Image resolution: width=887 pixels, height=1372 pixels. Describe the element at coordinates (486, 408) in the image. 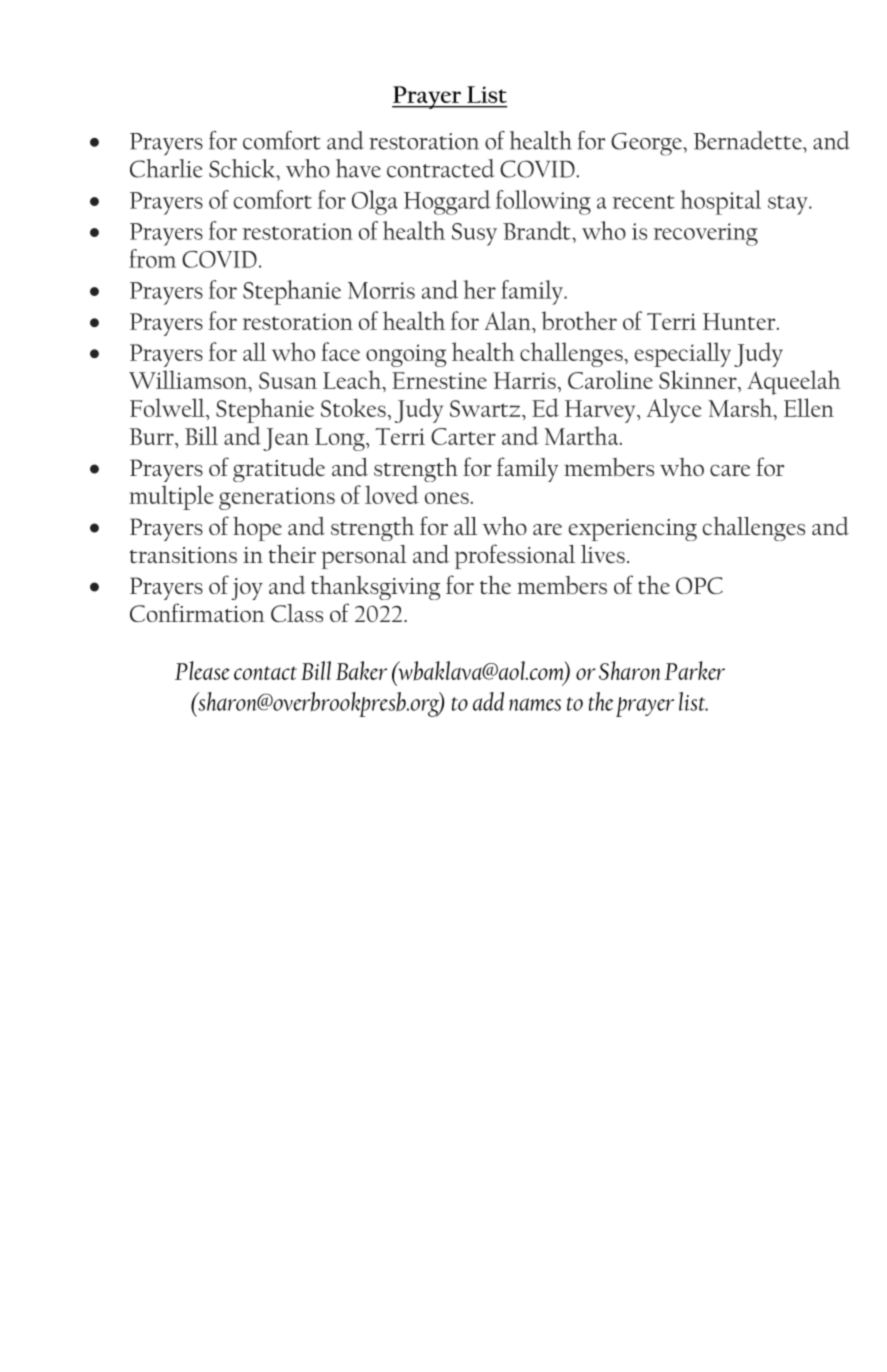

I see `Swartz` at that location.
